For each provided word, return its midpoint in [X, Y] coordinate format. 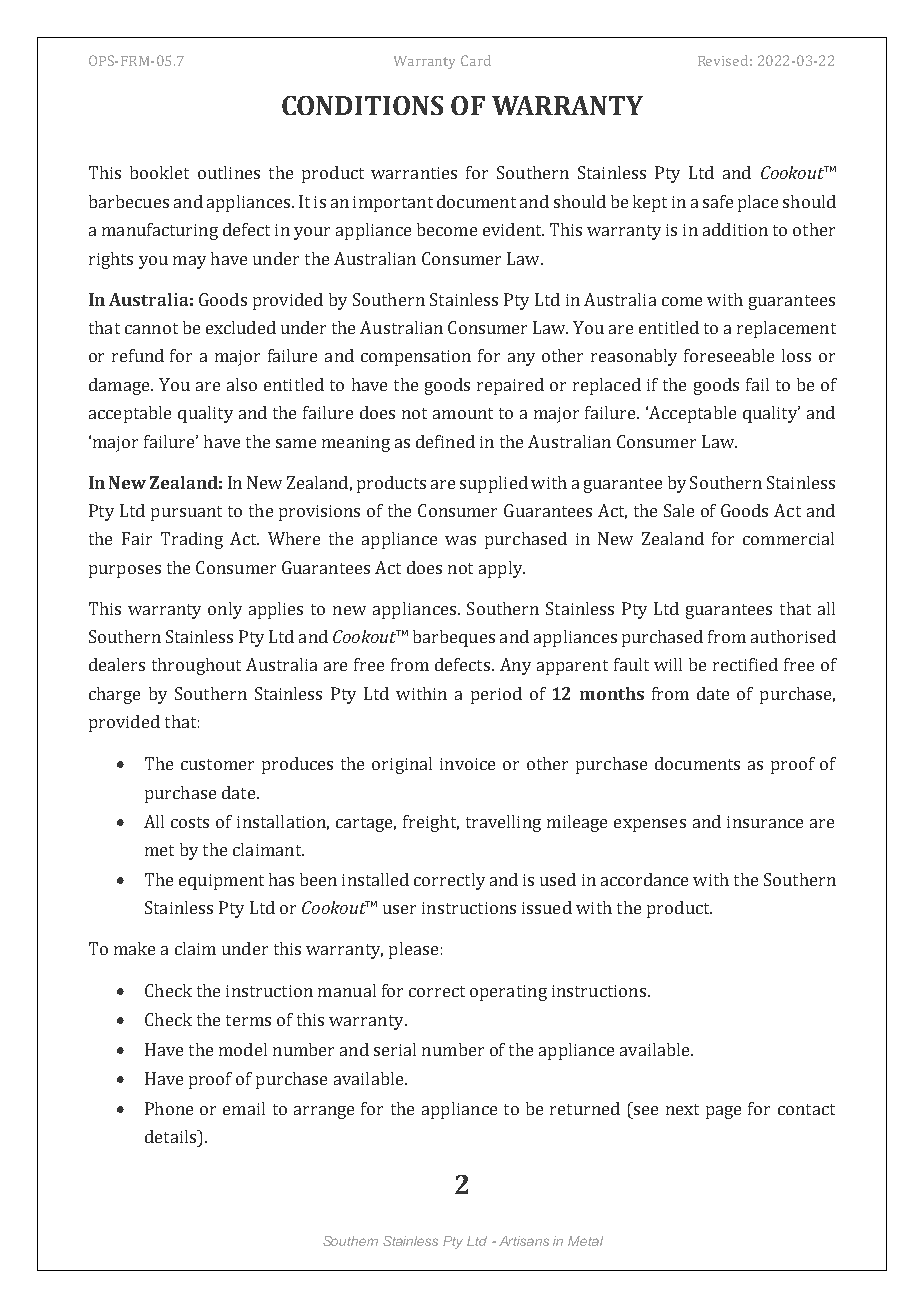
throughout [196, 666]
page [723, 1112]
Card [476, 60]
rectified [745, 664]
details [172, 1136]
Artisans [524, 1241]
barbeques [454, 638]
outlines [229, 172]
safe [718, 201]
